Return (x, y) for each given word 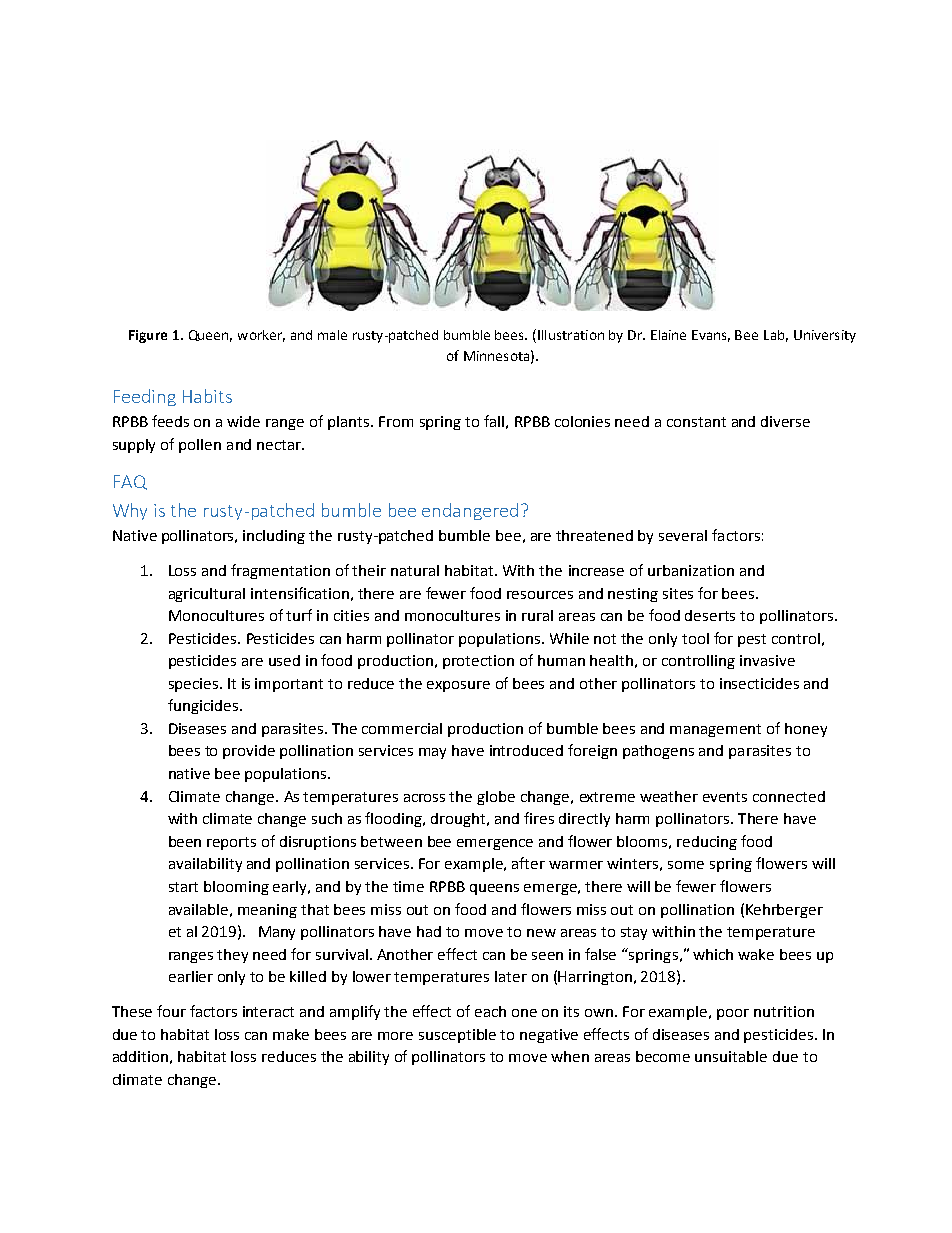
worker (261, 336)
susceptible (457, 1036)
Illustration (571, 335)
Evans (711, 336)
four (171, 1011)
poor (733, 1014)
